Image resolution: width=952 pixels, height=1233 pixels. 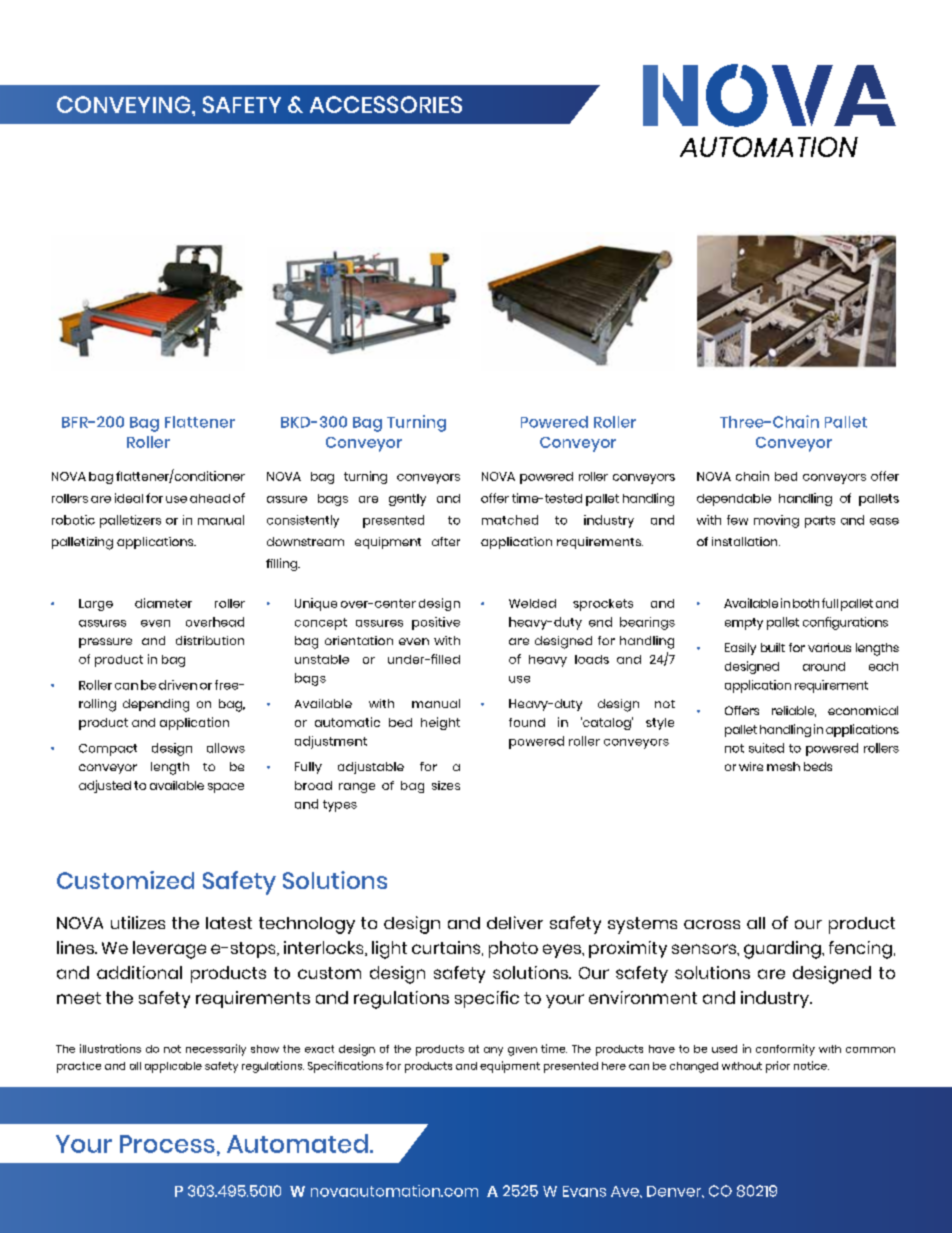 I want to click on after, so click(x=446, y=541).
